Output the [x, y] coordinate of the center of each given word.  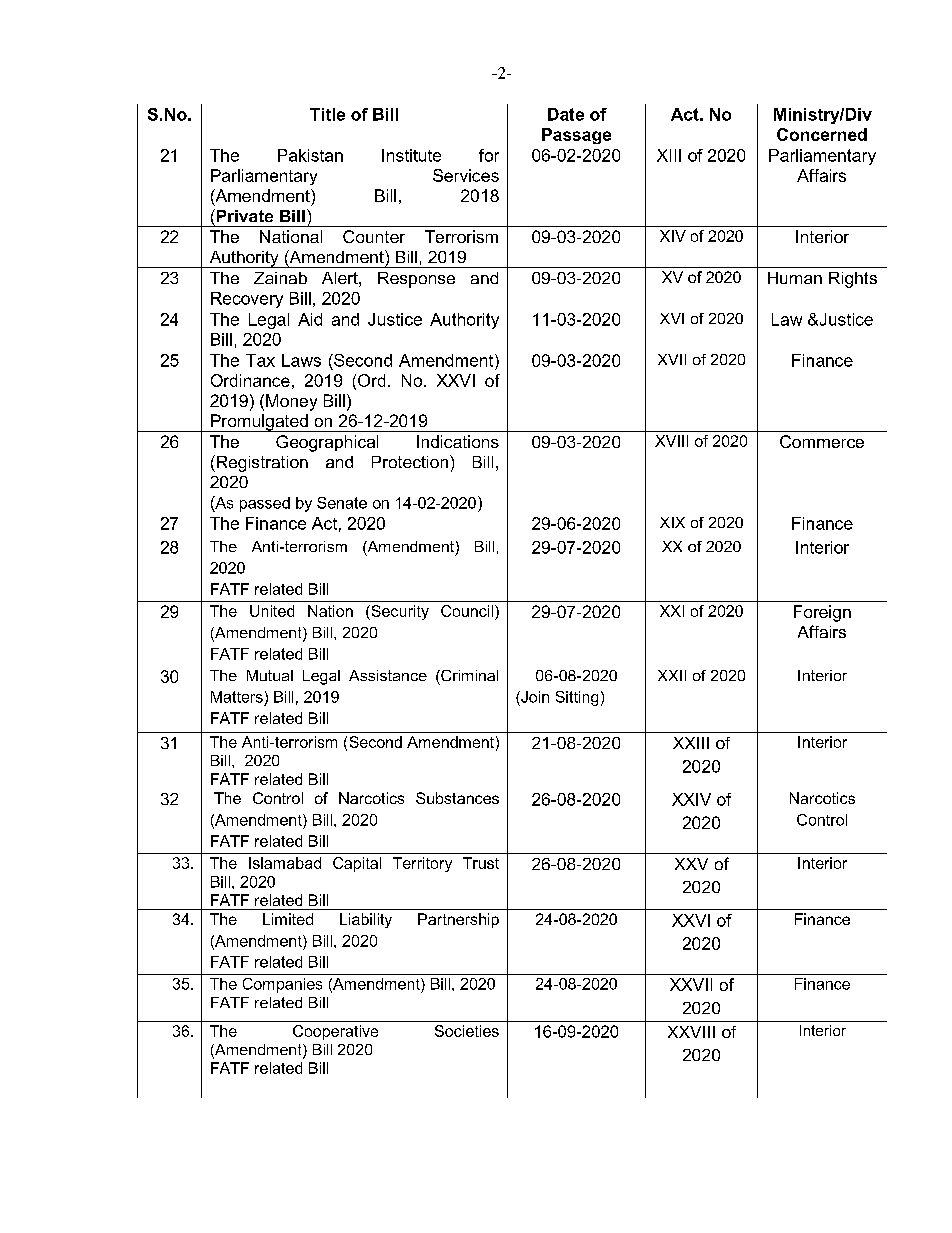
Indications [458, 441]
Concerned [822, 134]
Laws [301, 360]
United [272, 611]
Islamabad [285, 863]
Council [467, 611]
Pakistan [310, 155]
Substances [457, 798]
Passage [576, 136]
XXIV [691, 799]
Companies [282, 985]
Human [795, 278]
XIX [672, 522]
